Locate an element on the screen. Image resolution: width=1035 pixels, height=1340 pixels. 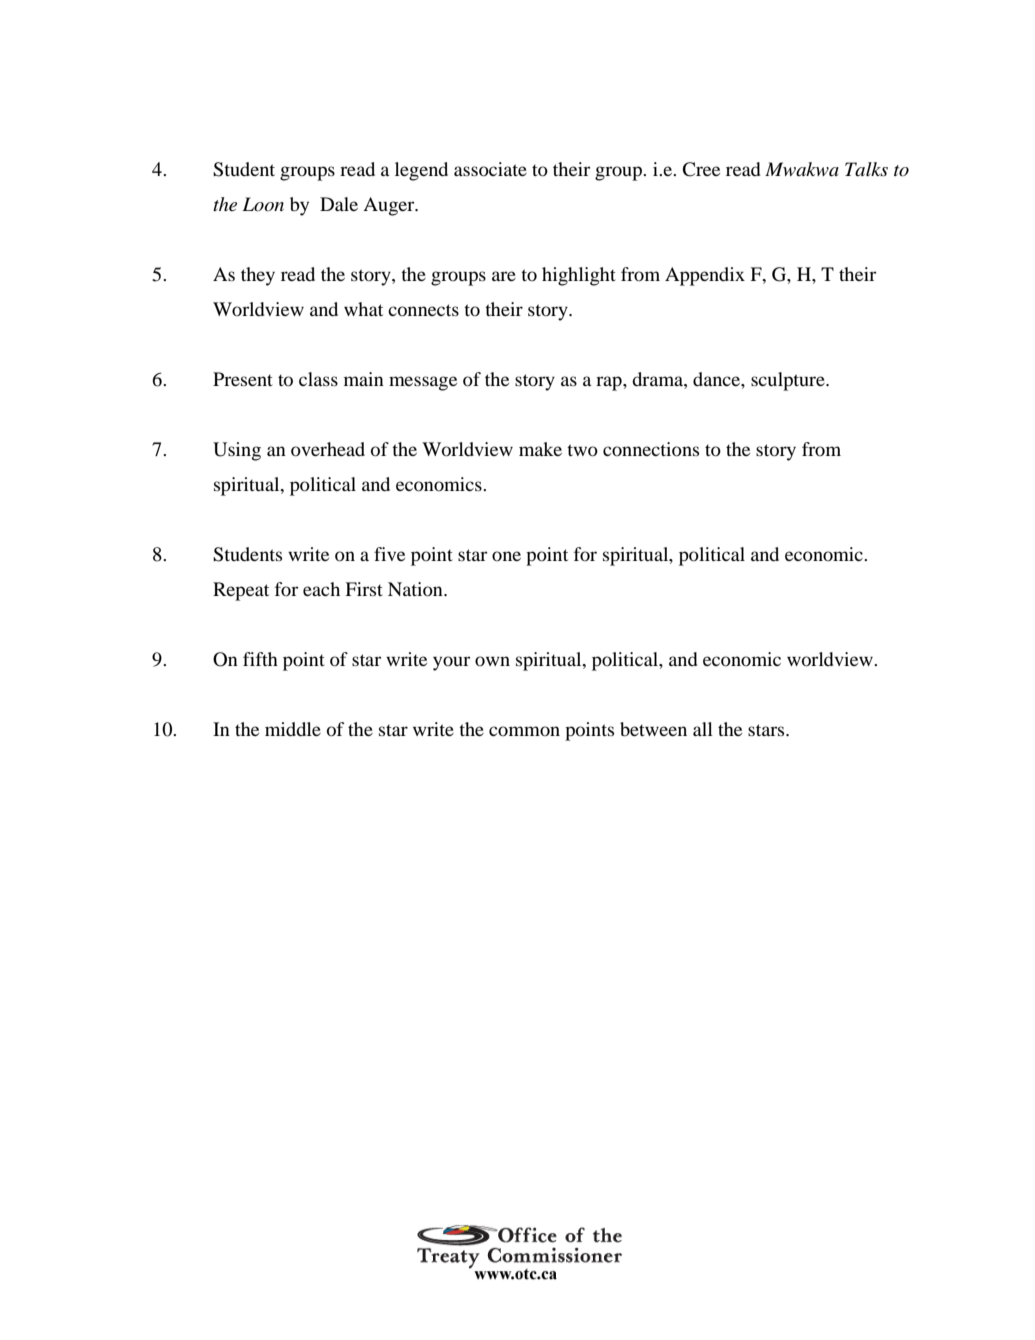
five is located at coordinates (389, 554).
